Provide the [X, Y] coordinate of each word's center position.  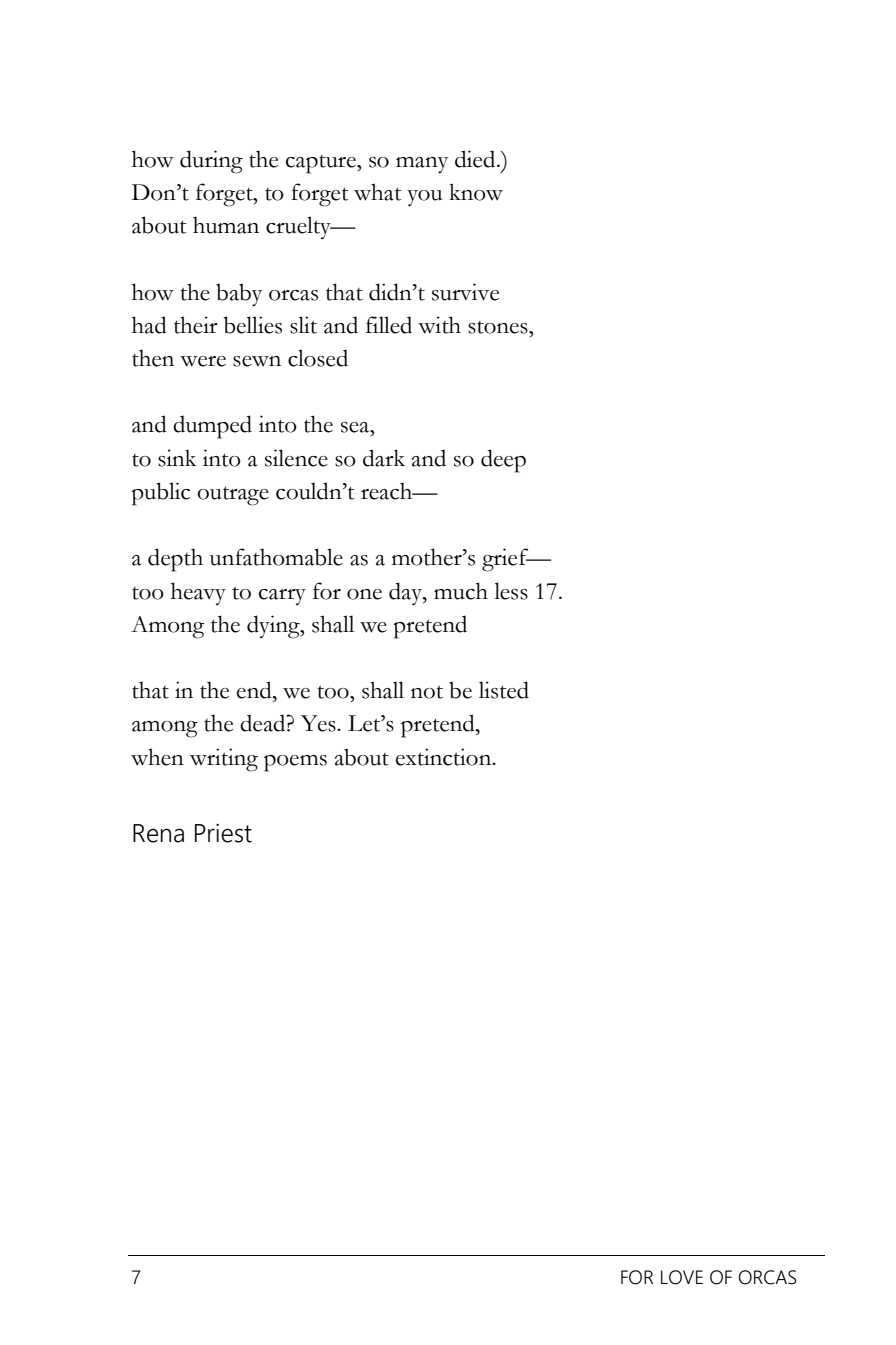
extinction [445, 757]
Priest [223, 833]
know [476, 192]
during [211, 162]
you [424, 198]
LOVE [682, 1277]
